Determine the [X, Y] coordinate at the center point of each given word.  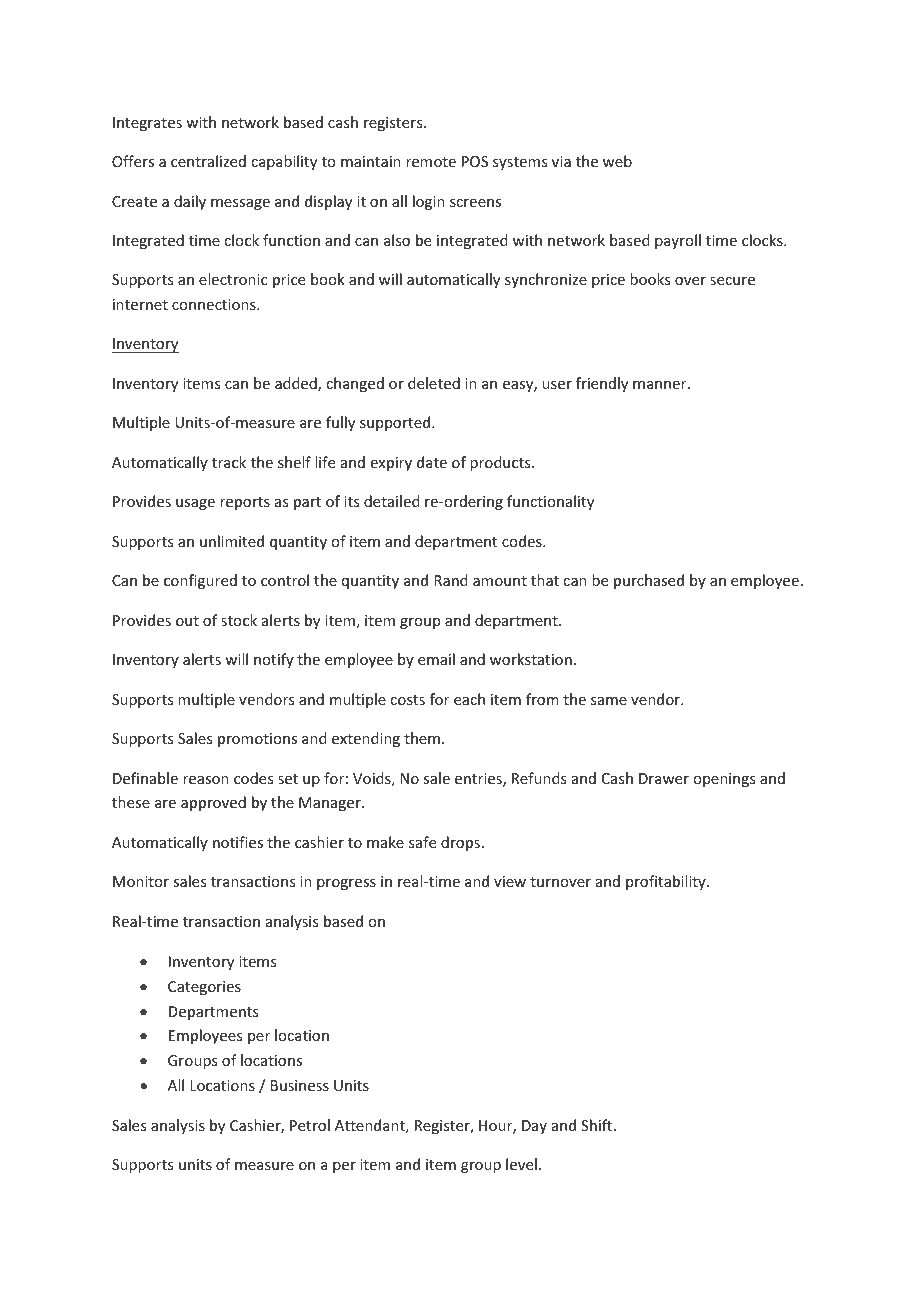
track [229, 462]
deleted [434, 383]
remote [431, 162]
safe [422, 842]
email [436, 659]
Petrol [310, 1125]
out [187, 621]
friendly [602, 384]
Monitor [141, 881]
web [617, 161]
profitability [667, 882]
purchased [649, 581]
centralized [208, 161]
